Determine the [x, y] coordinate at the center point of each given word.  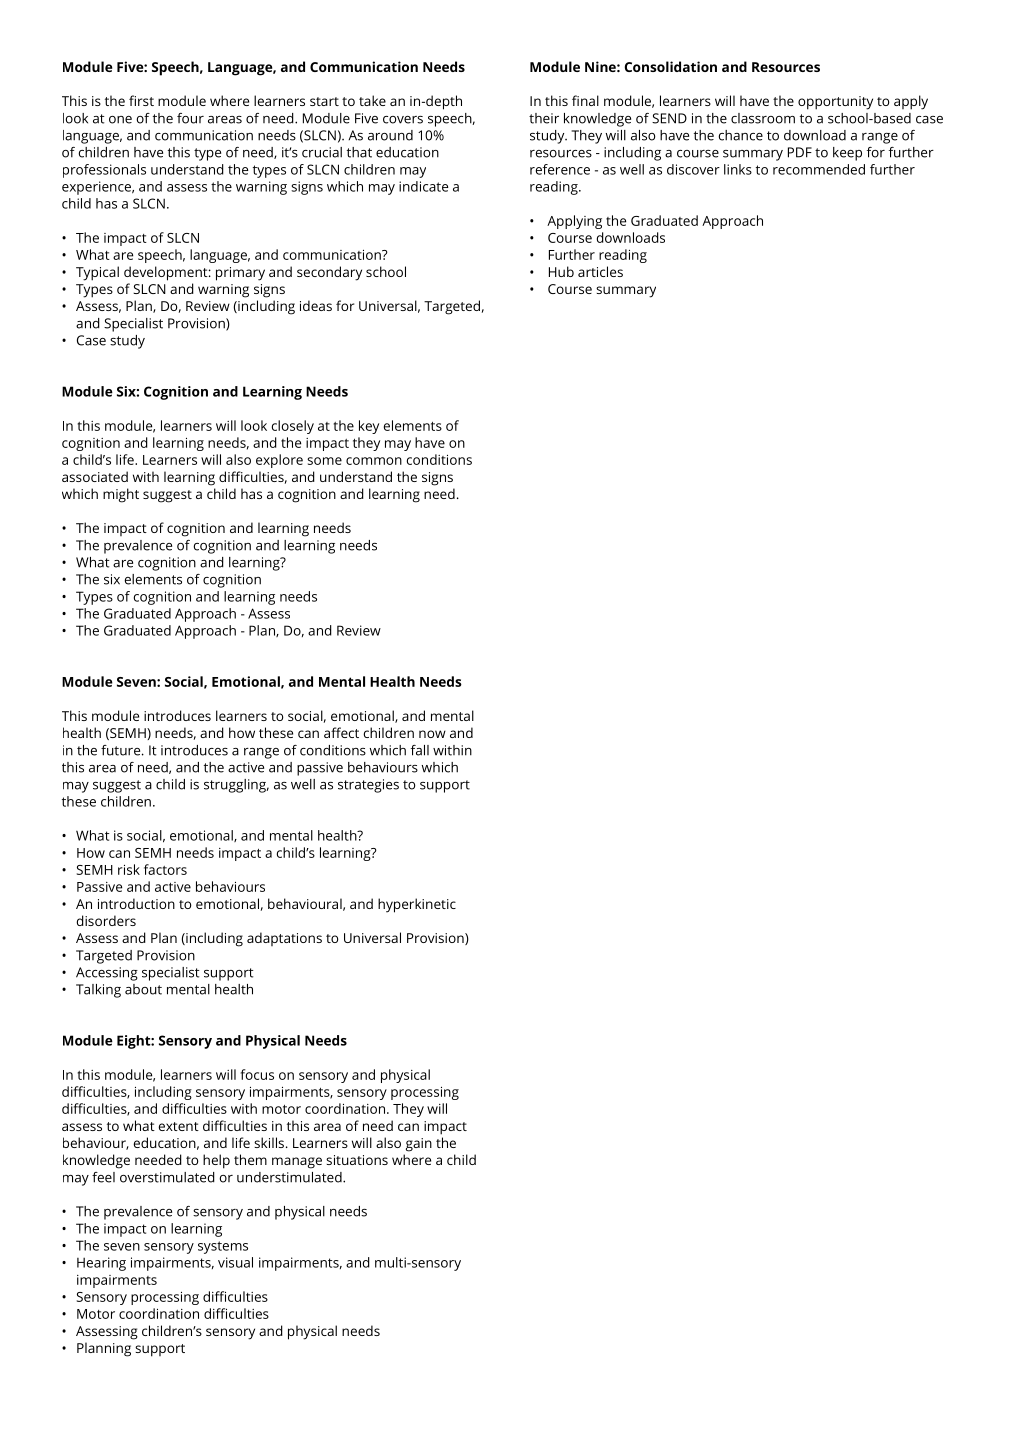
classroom [763, 118]
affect [341, 732]
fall [420, 750]
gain [419, 1145]
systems [223, 1247]
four [190, 118]
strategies [368, 786]
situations [357, 1160]
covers [403, 120]
